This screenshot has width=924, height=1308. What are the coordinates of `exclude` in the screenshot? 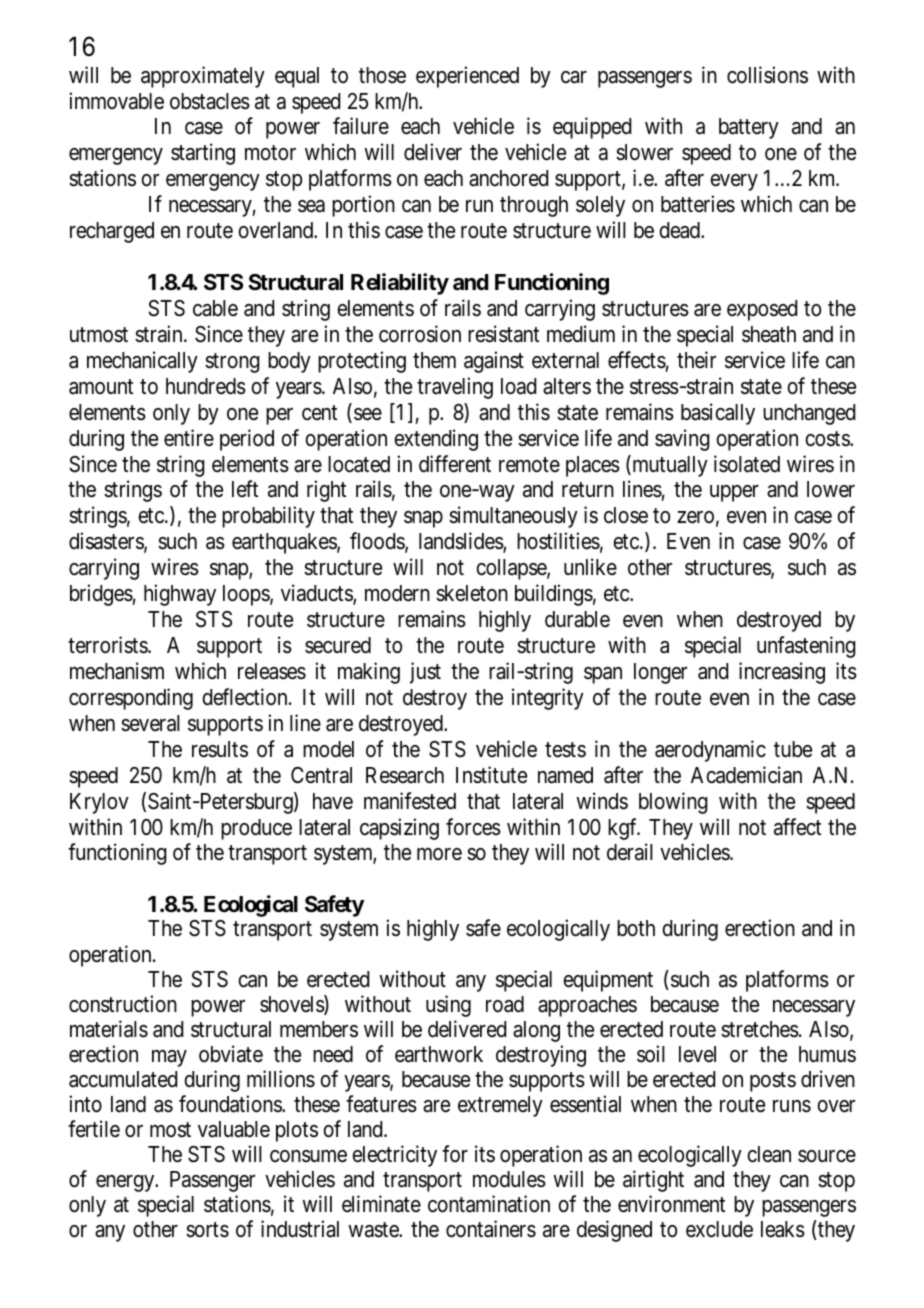 It's located at (719, 1229).
